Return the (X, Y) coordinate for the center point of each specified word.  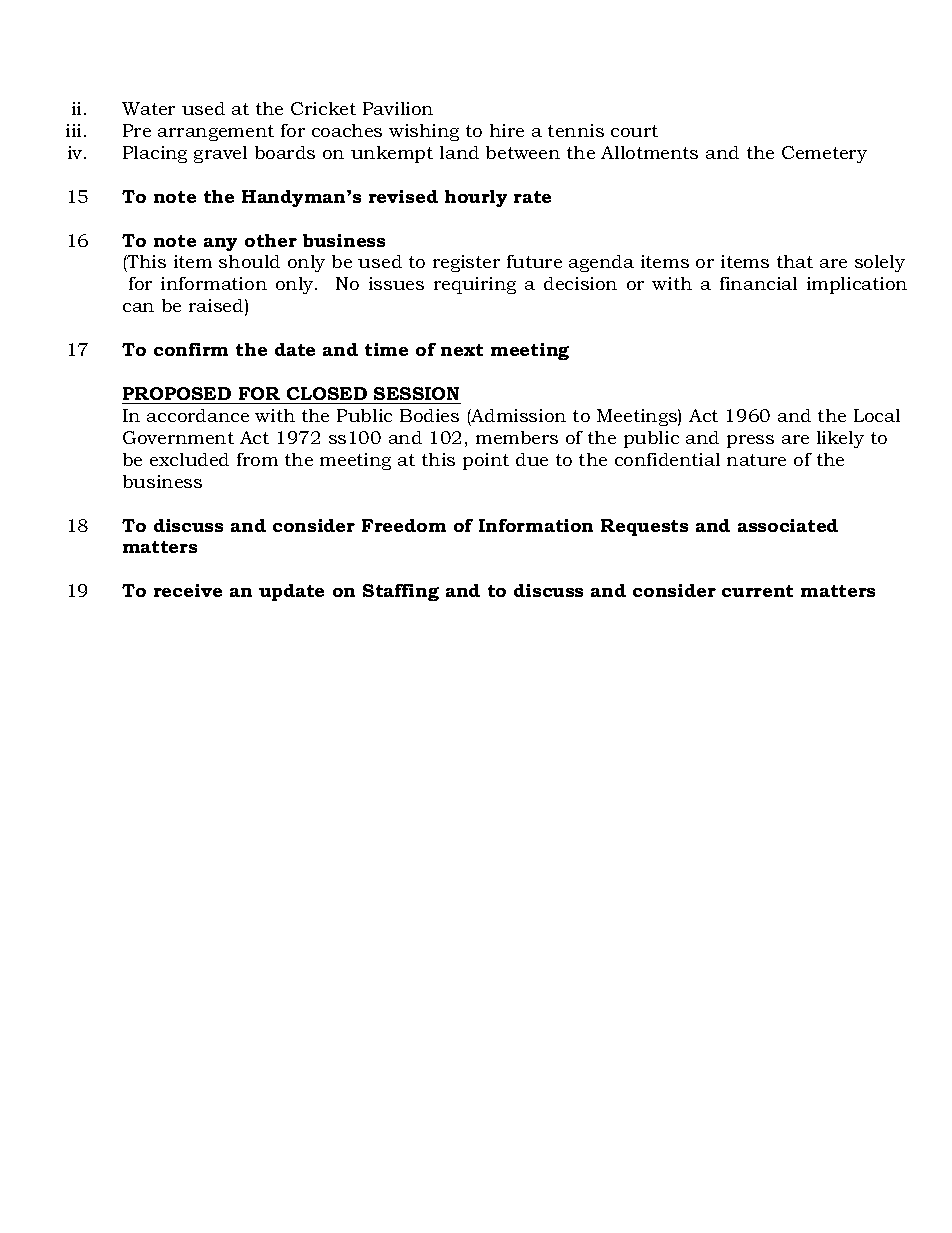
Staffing (401, 592)
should (249, 261)
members (517, 437)
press (750, 441)
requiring (475, 285)
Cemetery (824, 154)
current (757, 591)
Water (148, 108)
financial (758, 283)
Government (178, 437)
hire (507, 130)
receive (188, 590)
